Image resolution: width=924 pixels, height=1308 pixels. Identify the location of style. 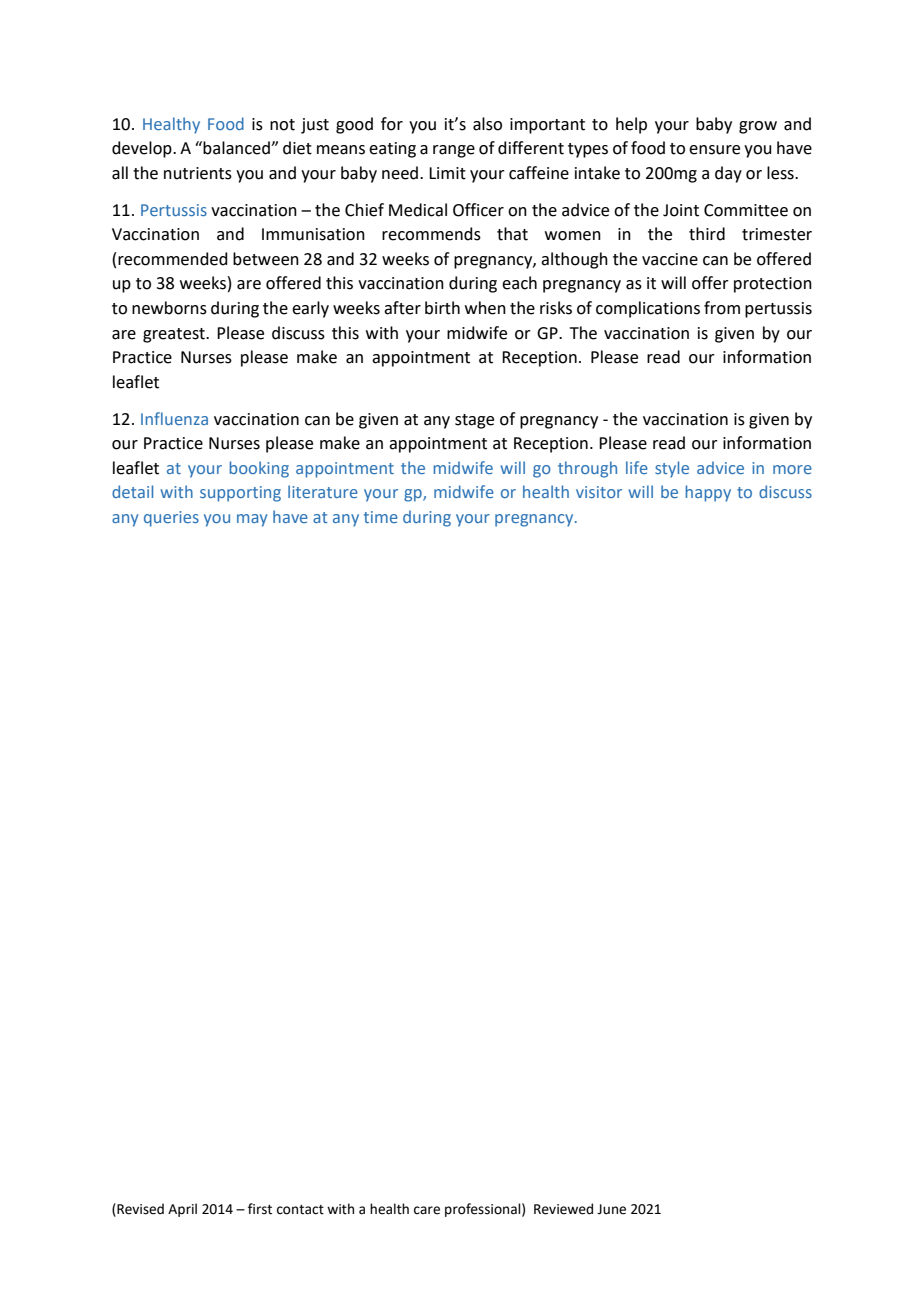
(672, 469).
